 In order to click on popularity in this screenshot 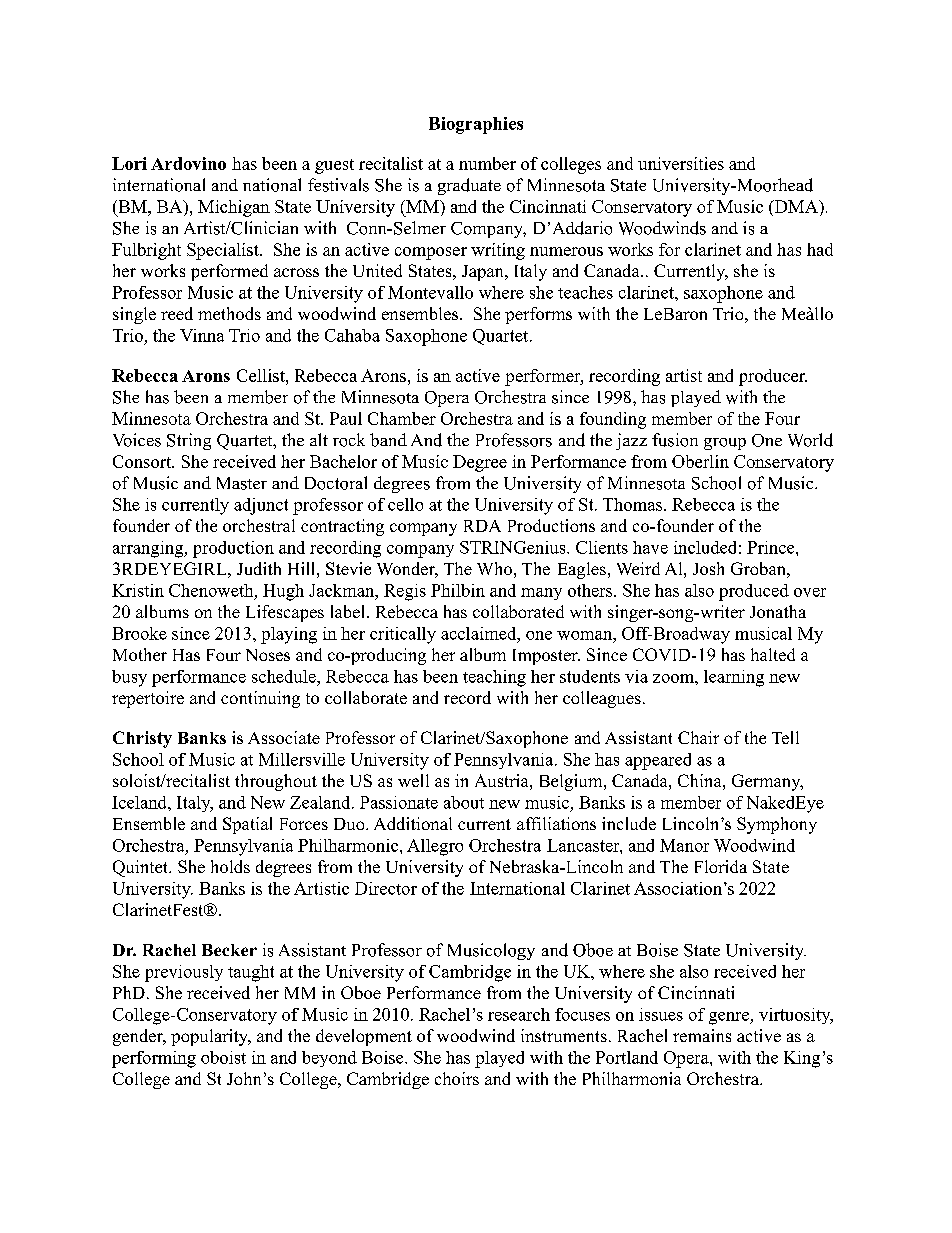, I will do `click(210, 1037)`.
